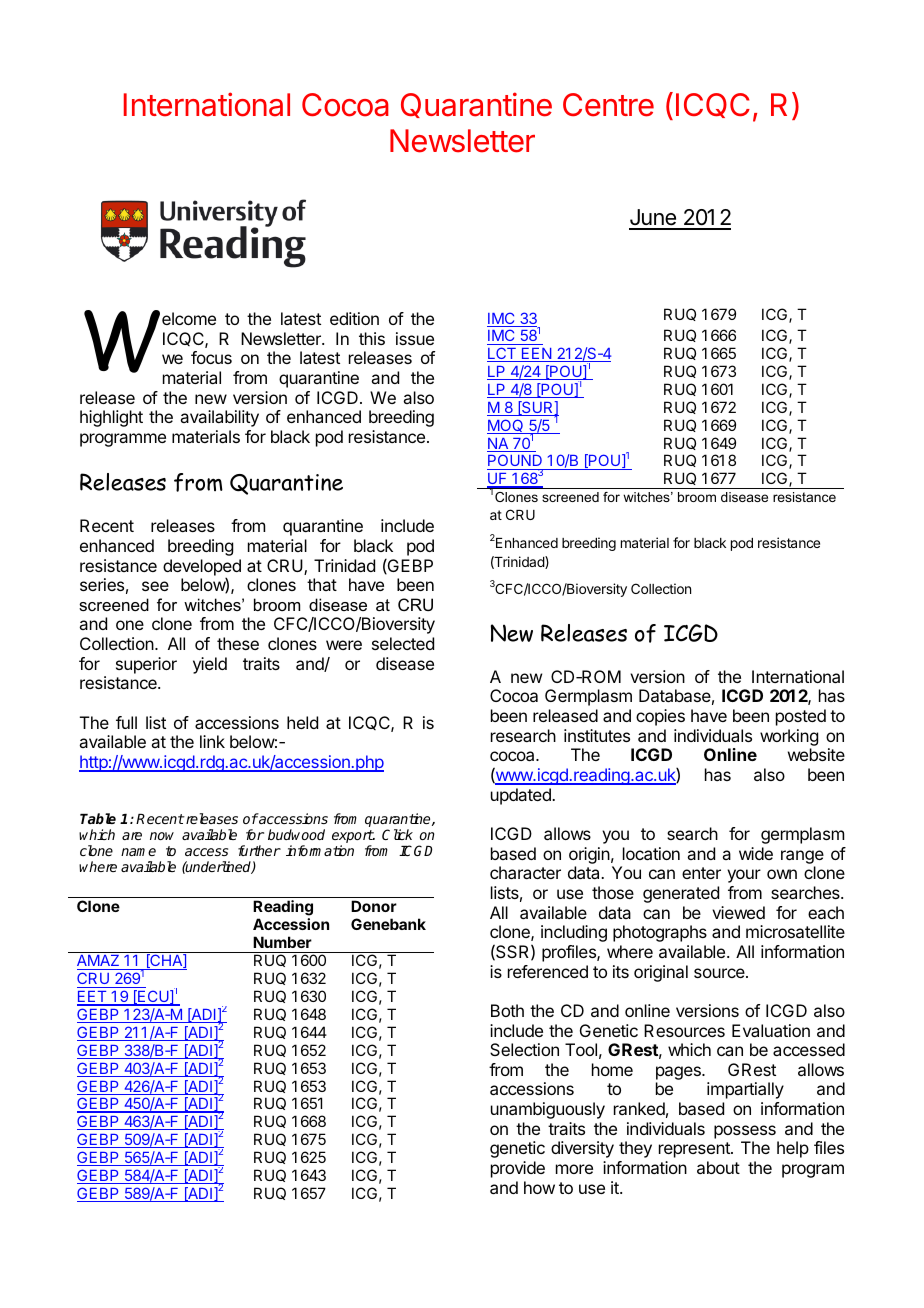 The width and height of the page is (924, 1308). Describe the element at coordinates (502, 354) in the page. I see `LCT` at that location.
